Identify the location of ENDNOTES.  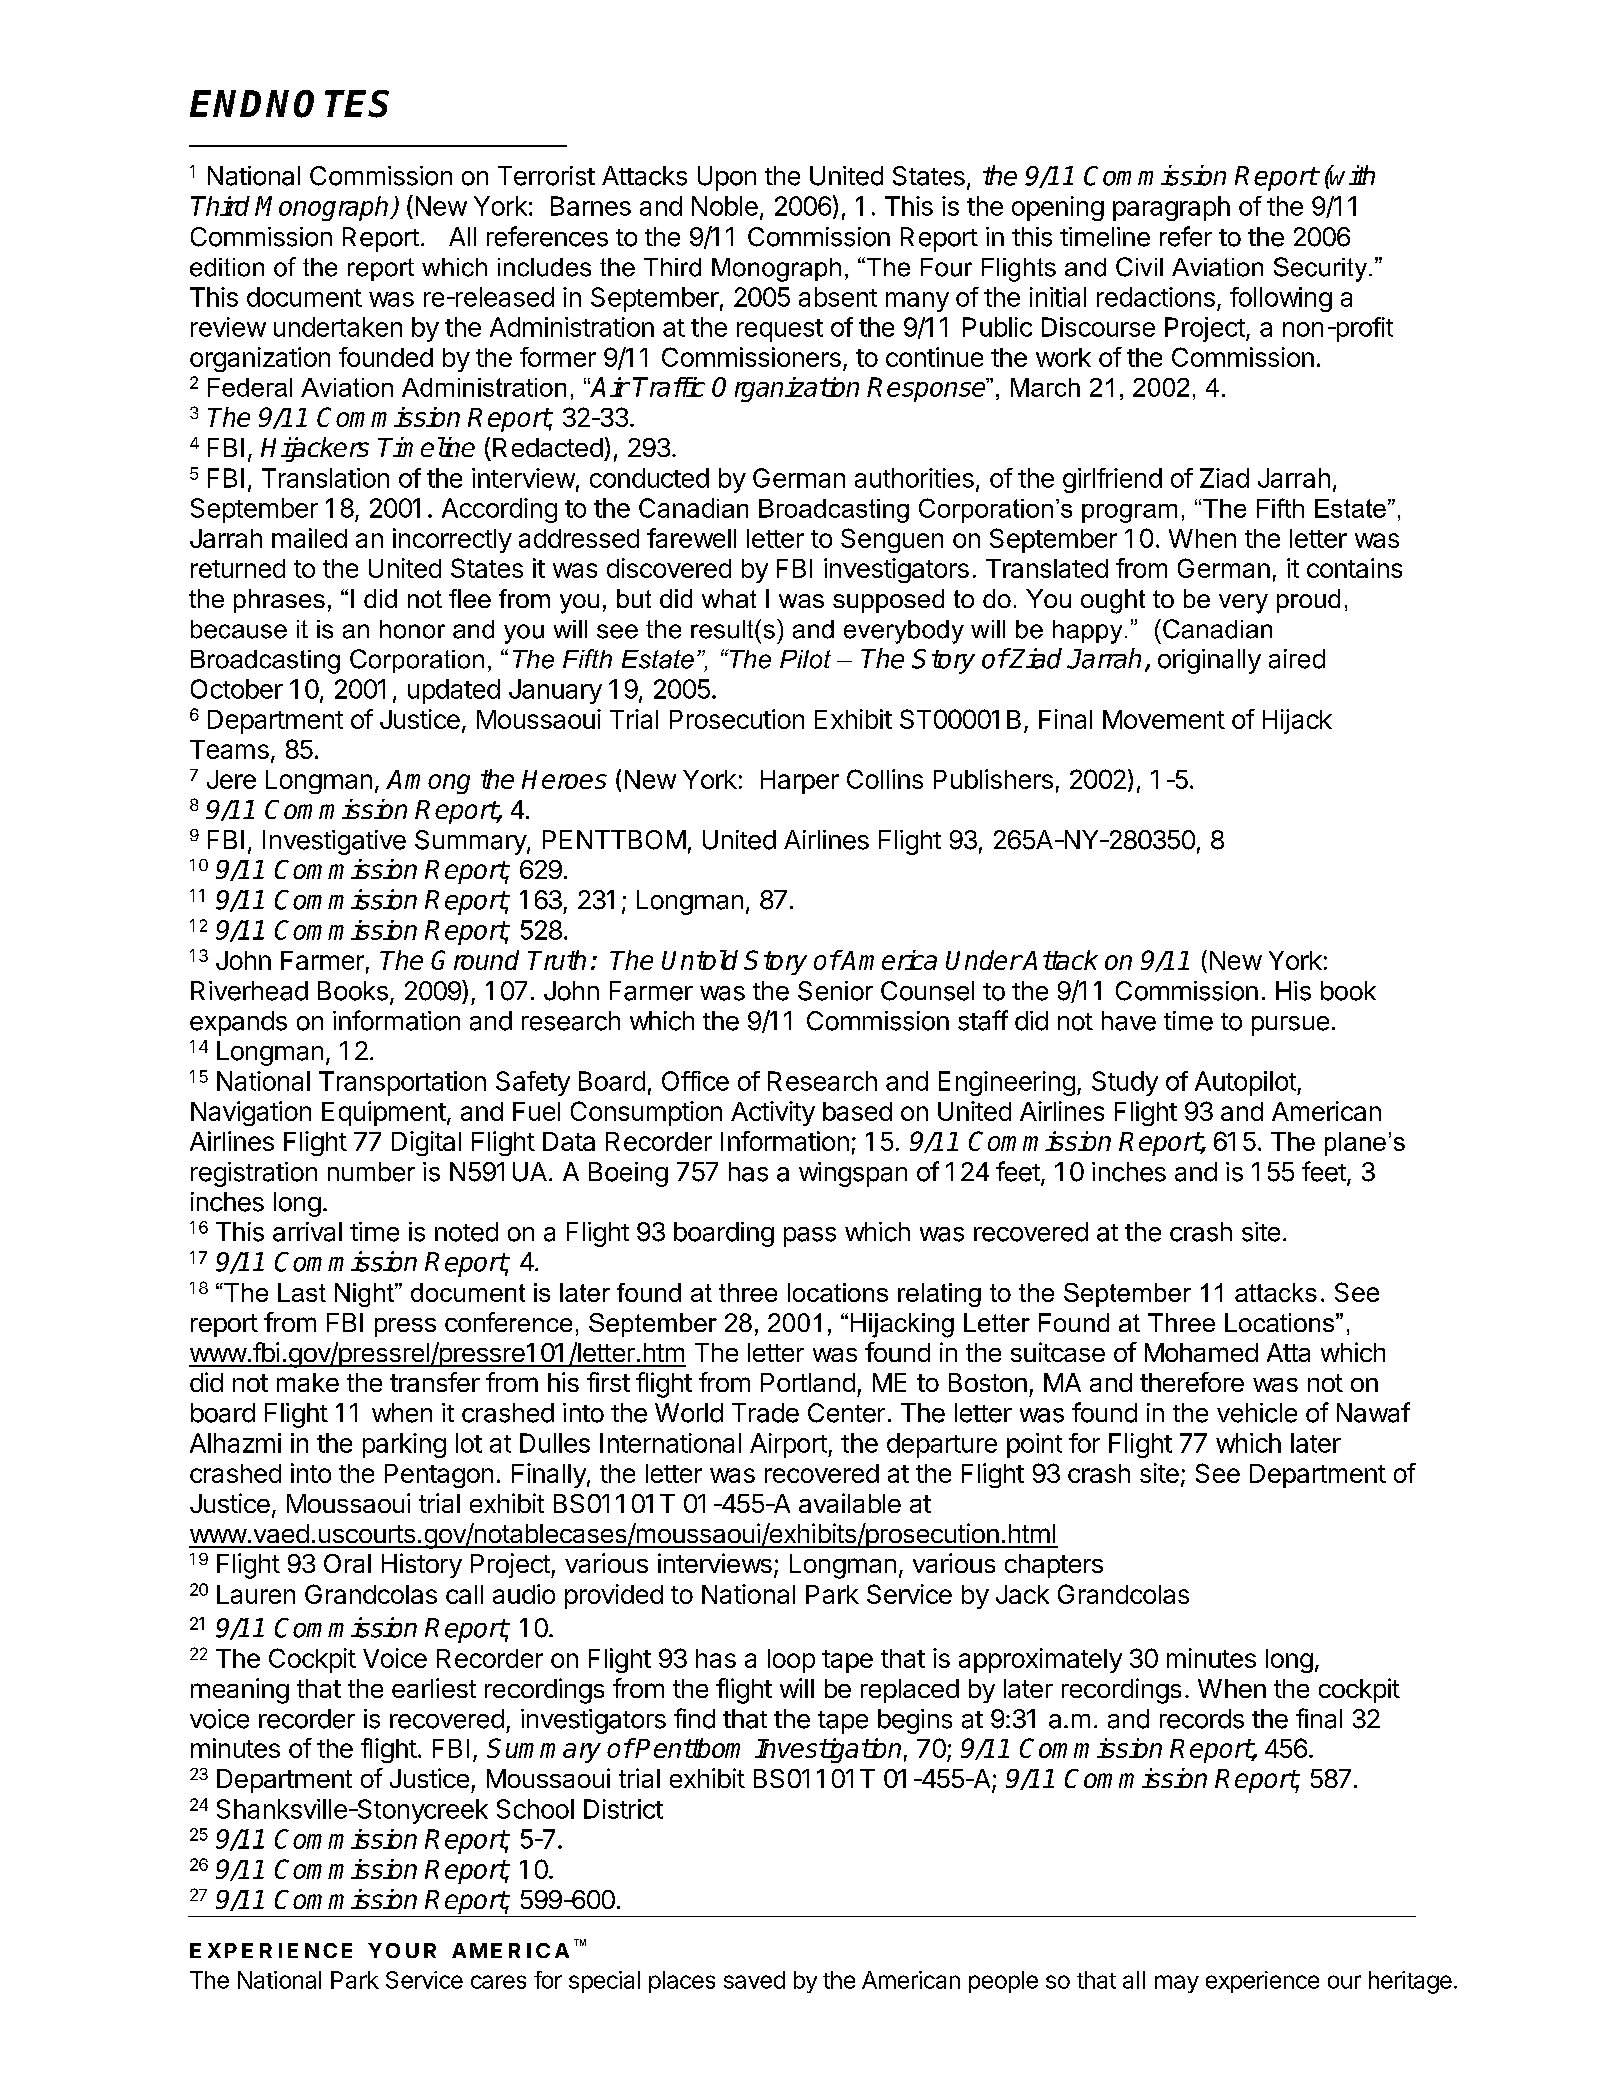
(289, 104).
